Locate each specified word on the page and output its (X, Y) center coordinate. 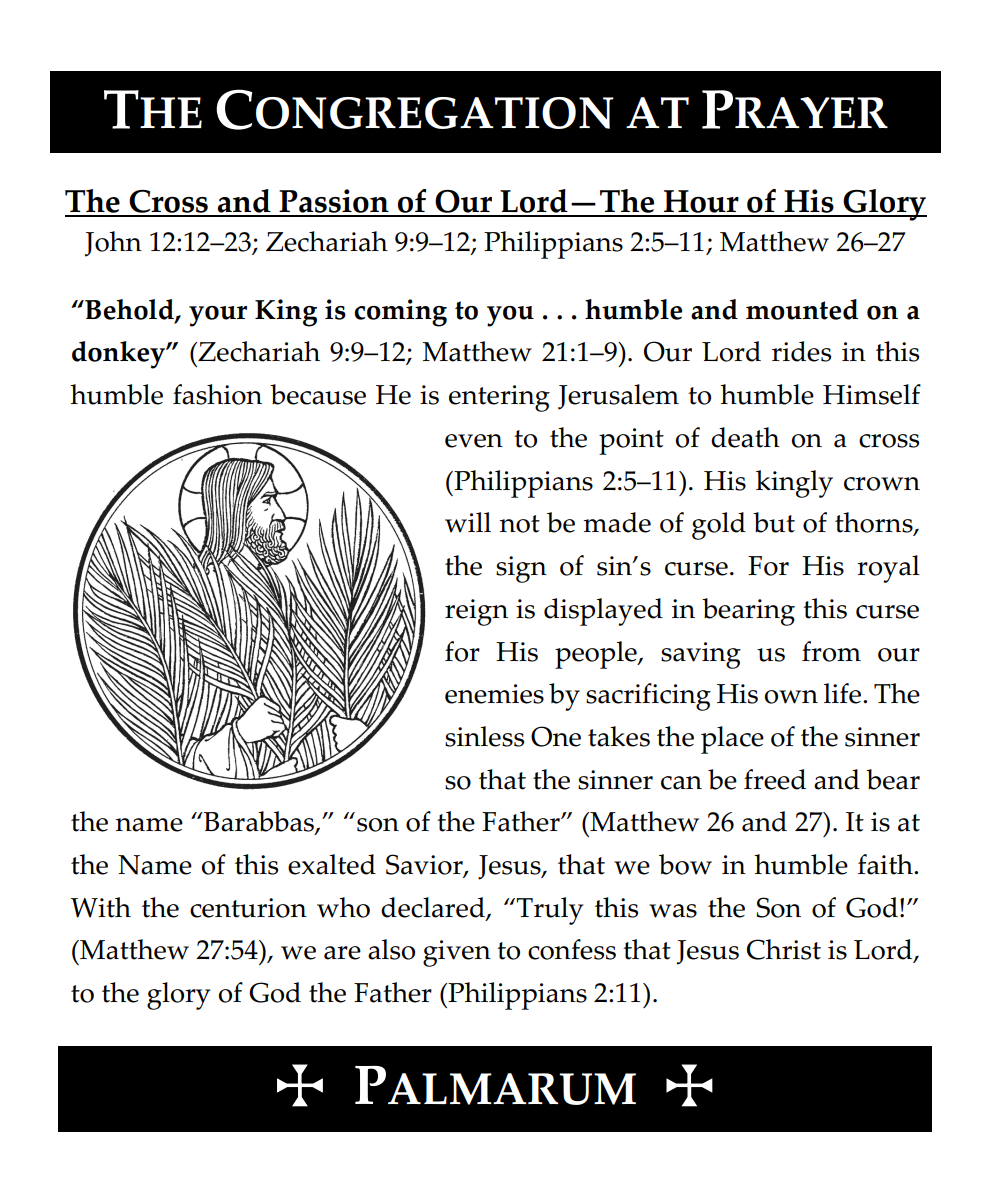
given (457, 953)
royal (888, 569)
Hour (701, 203)
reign (476, 612)
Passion (334, 202)
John (113, 244)
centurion (248, 908)
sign (521, 569)
